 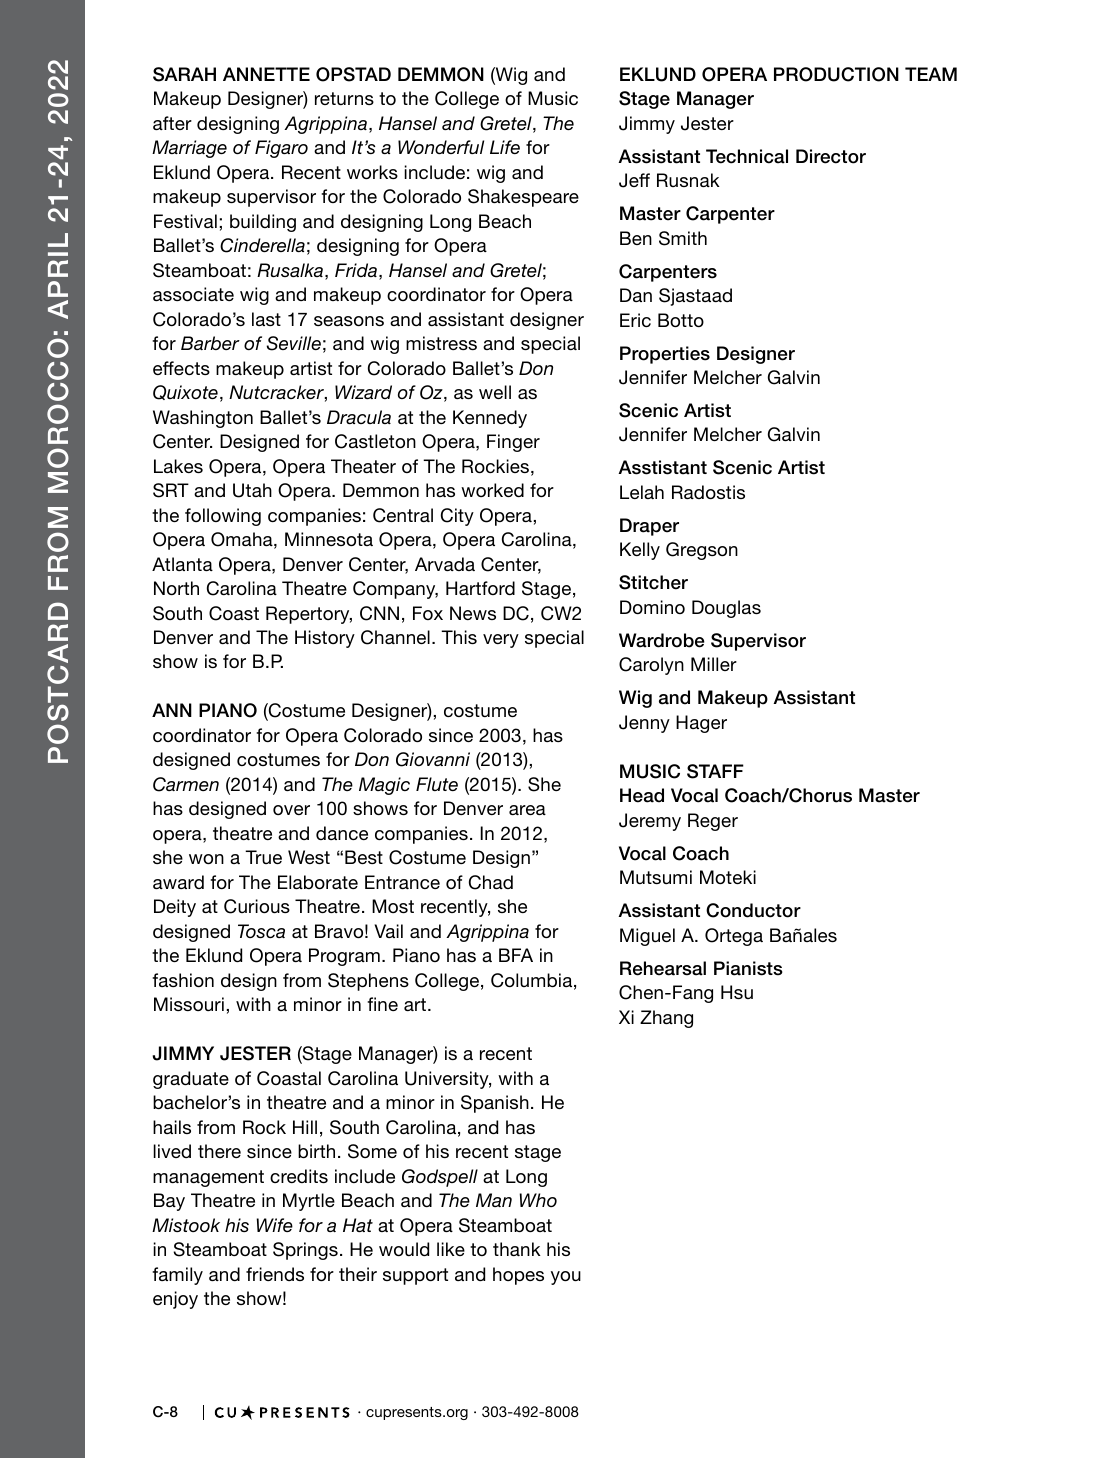 What do you see at coordinates (266, 74) in the screenshot?
I see `ANNETTE` at bounding box center [266, 74].
